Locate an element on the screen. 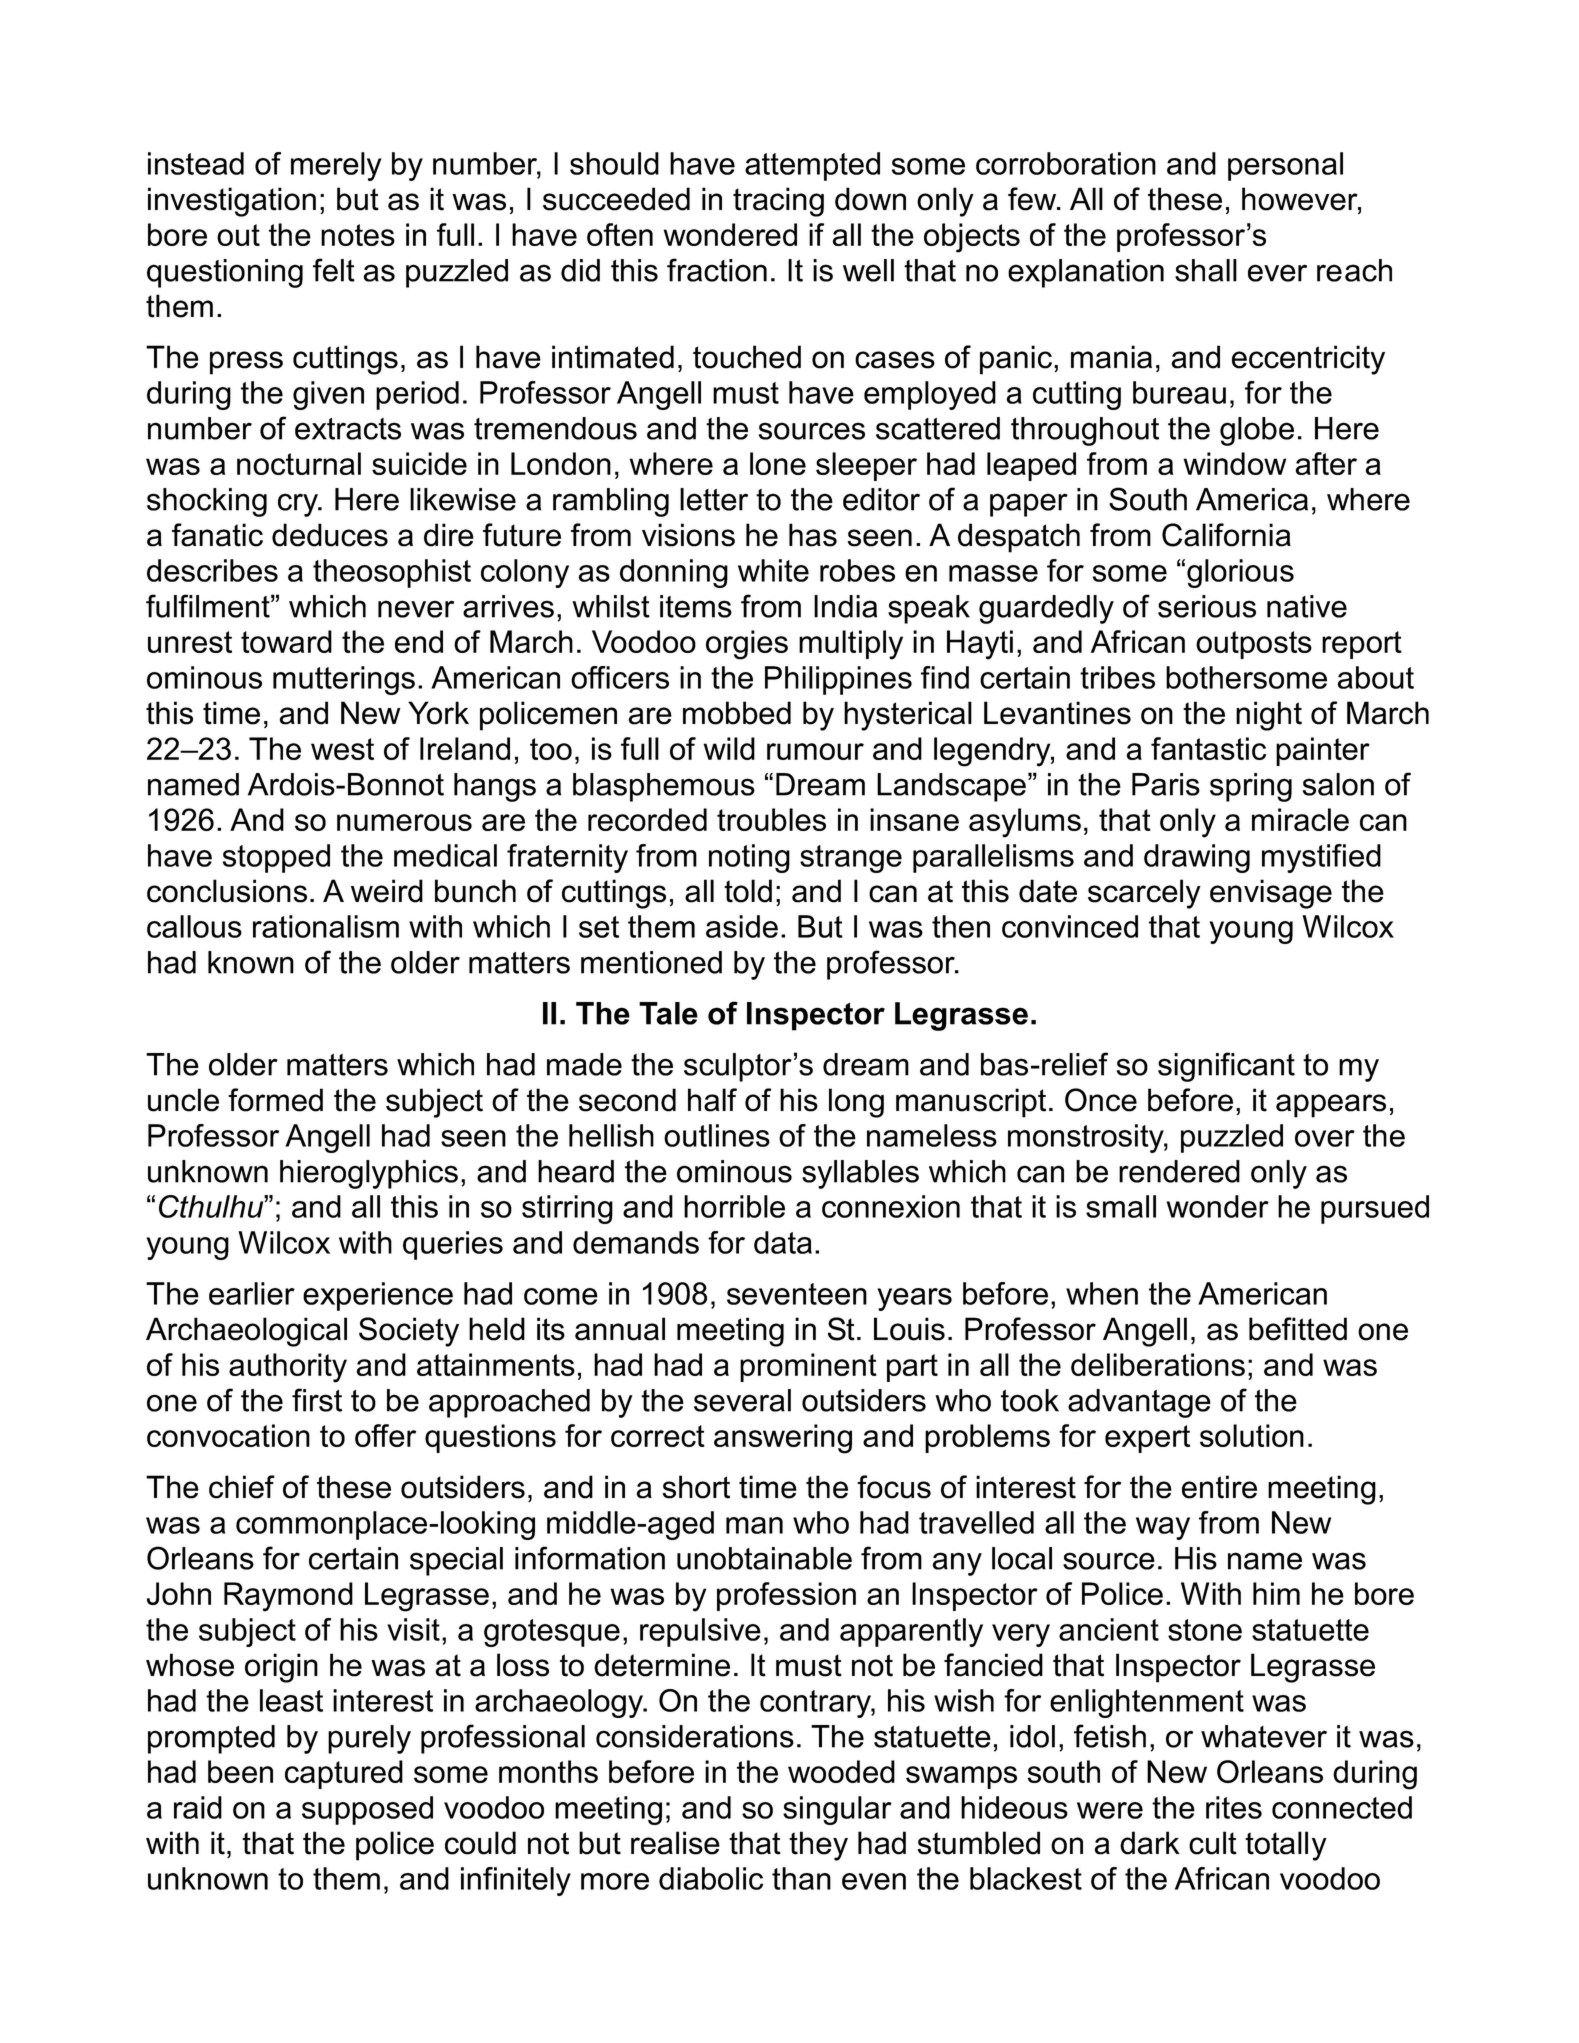  rites is located at coordinates (1234, 1807).
